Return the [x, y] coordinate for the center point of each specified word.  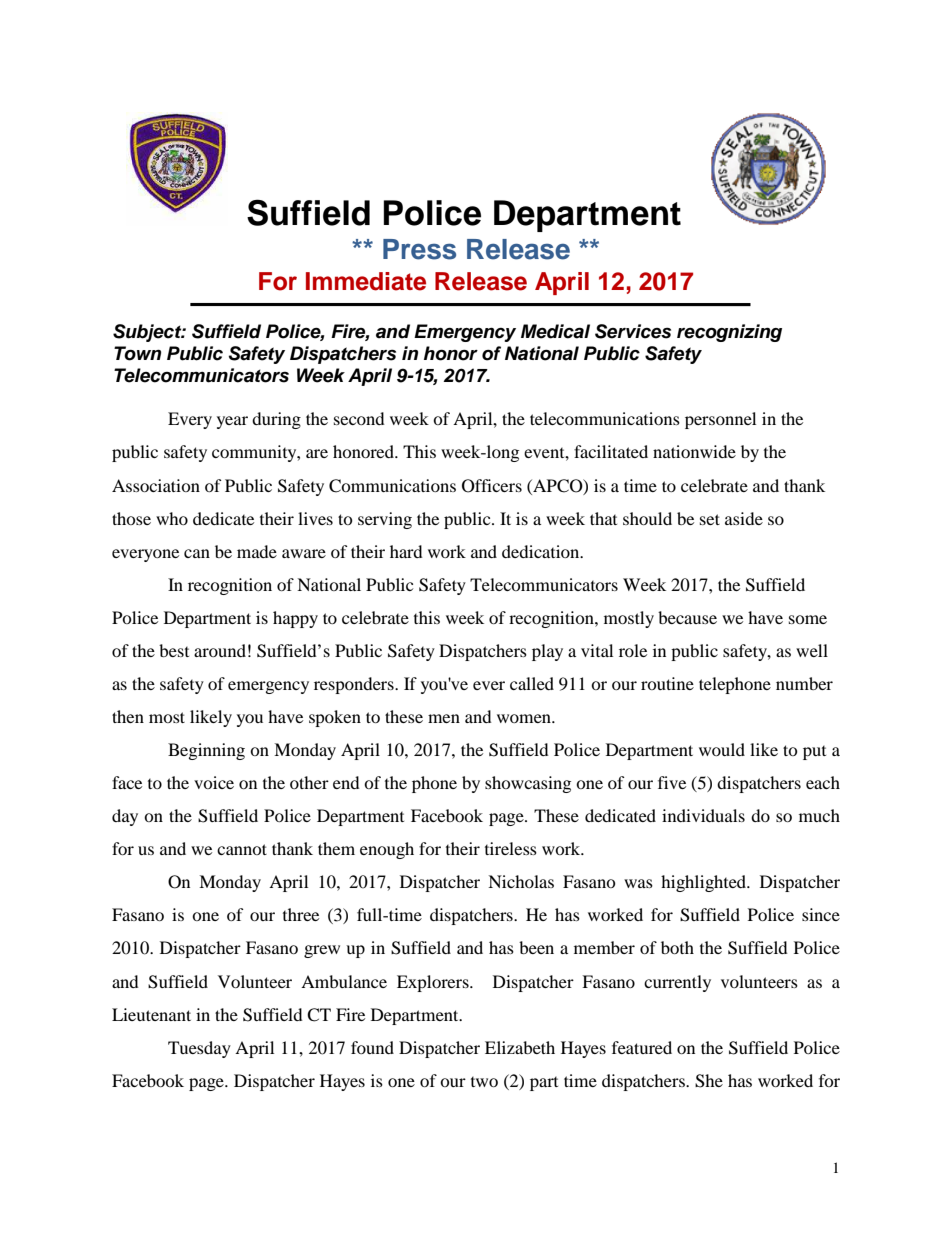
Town [137, 353]
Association [156, 485]
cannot [242, 849]
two [484, 1082]
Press [419, 249]
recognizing [729, 333]
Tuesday [199, 1049]
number [804, 683]
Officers [492, 486]
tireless [511, 848]
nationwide [694, 451]
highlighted [705, 883]
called [532, 683]
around [220, 650]
